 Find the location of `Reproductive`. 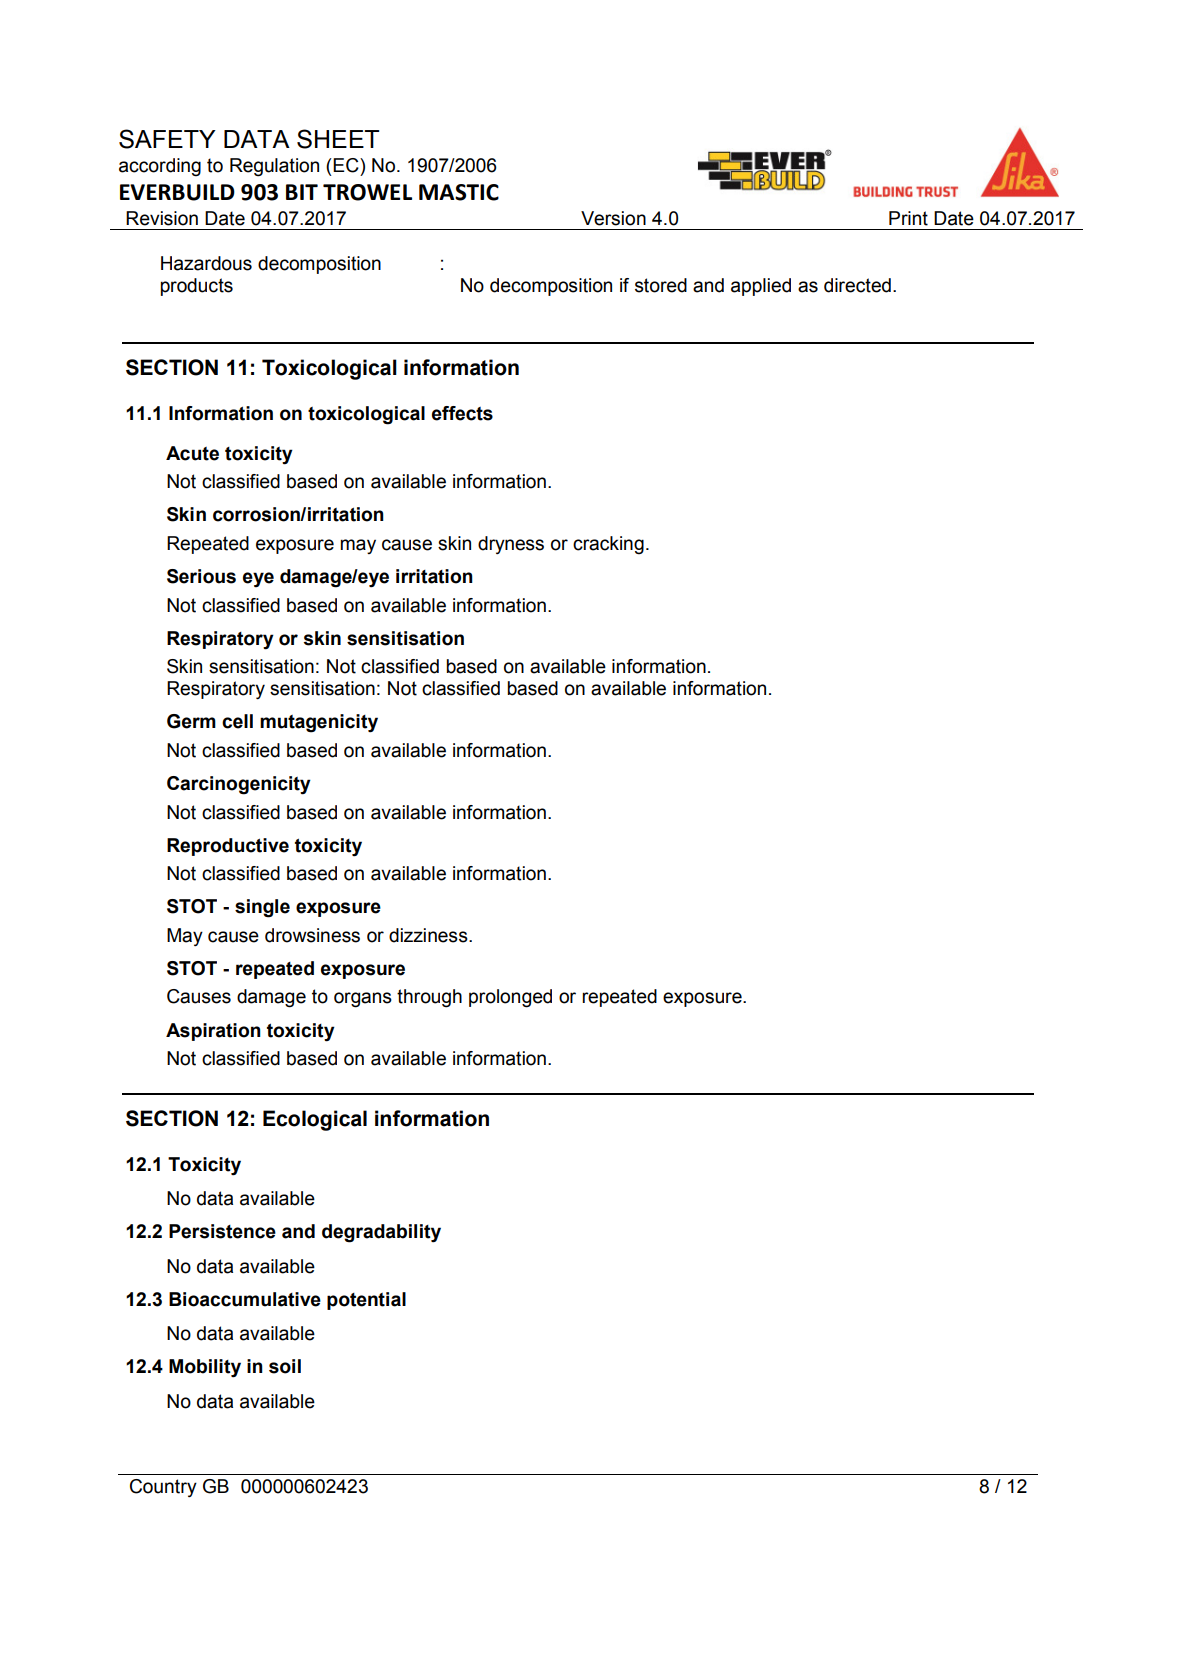

Reproductive is located at coordinates (228, 847).
